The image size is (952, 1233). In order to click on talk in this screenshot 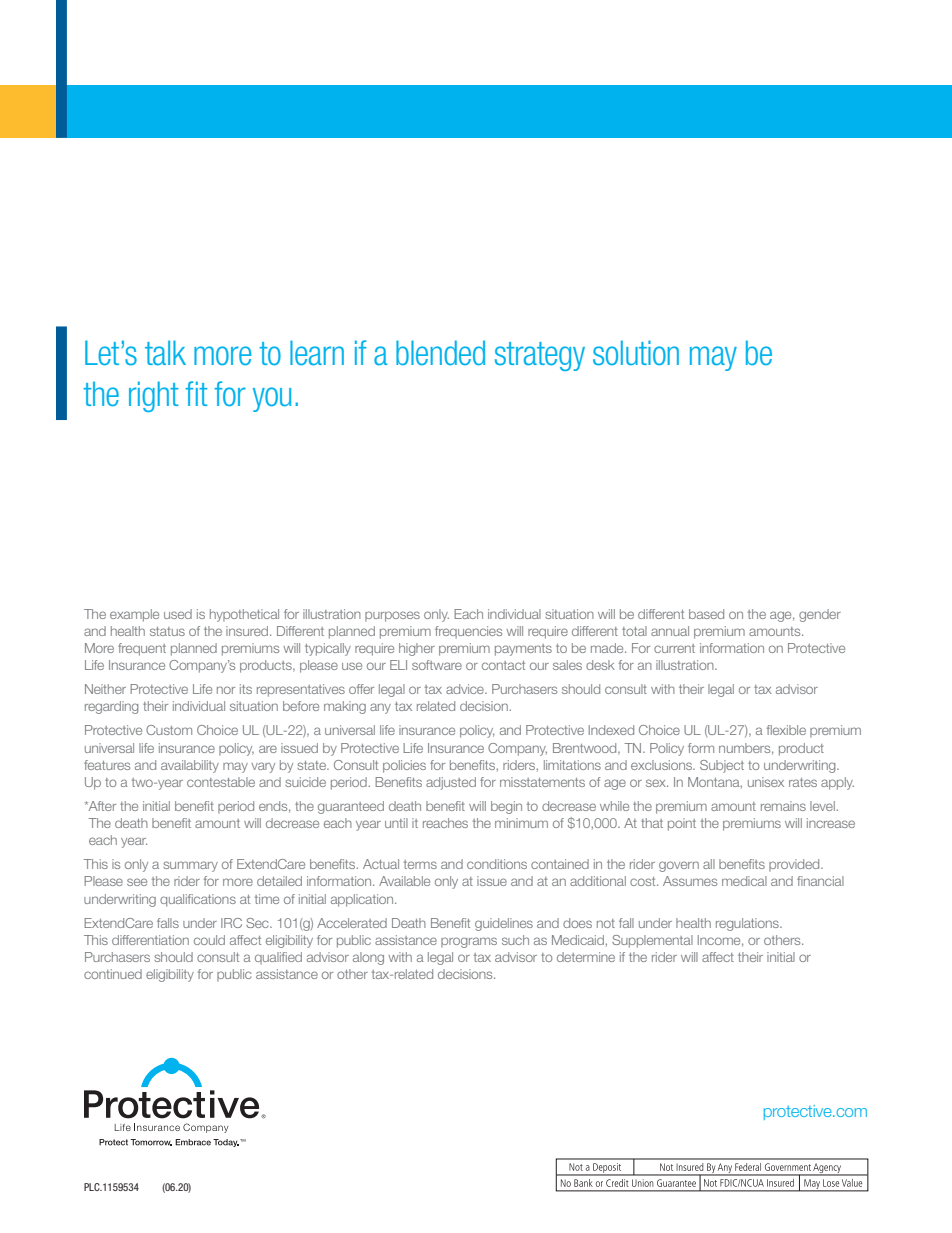, I will do `click(165, 352)`.
